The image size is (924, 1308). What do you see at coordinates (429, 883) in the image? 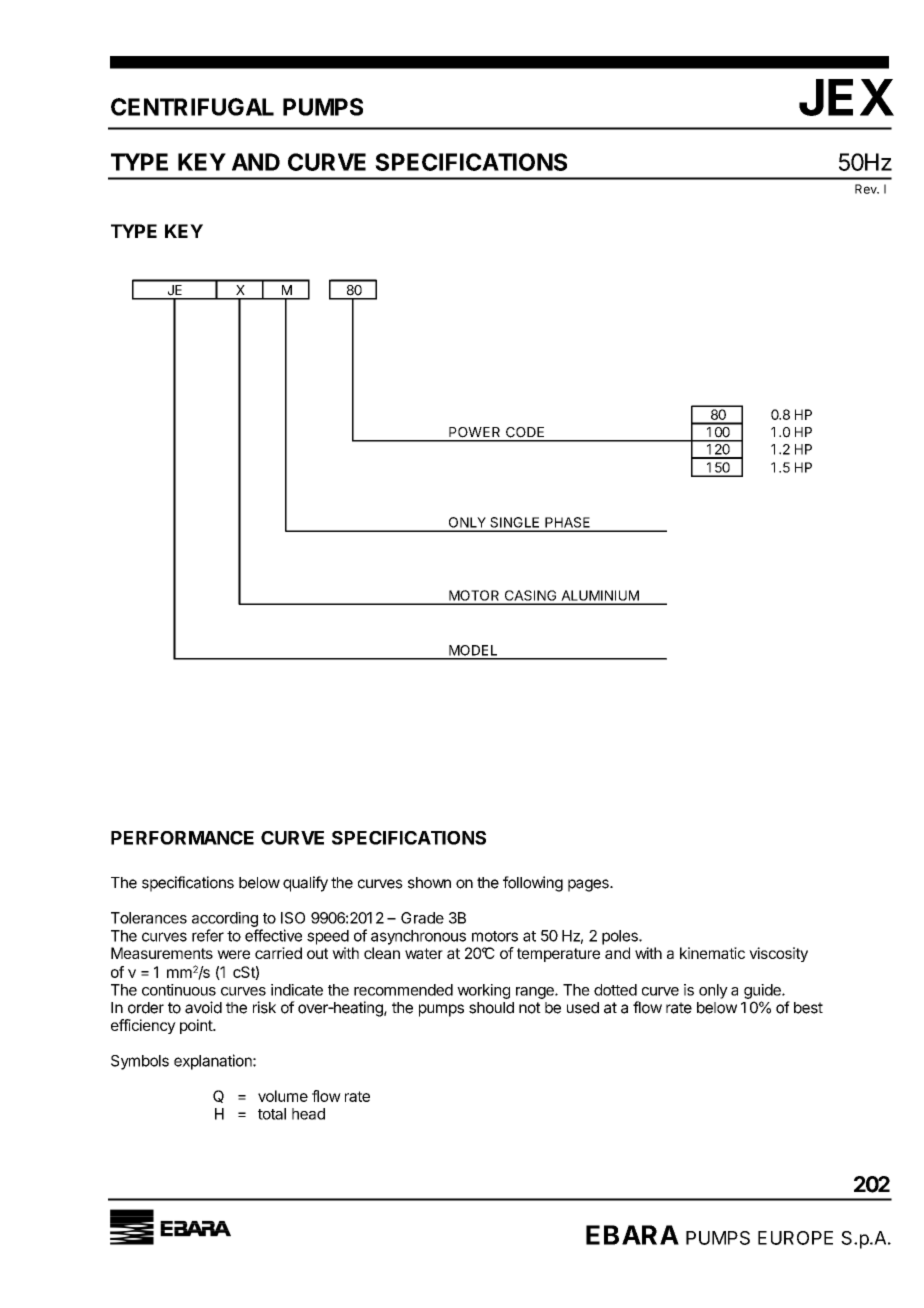
I see `shown` at bounding box center [429, 883].
